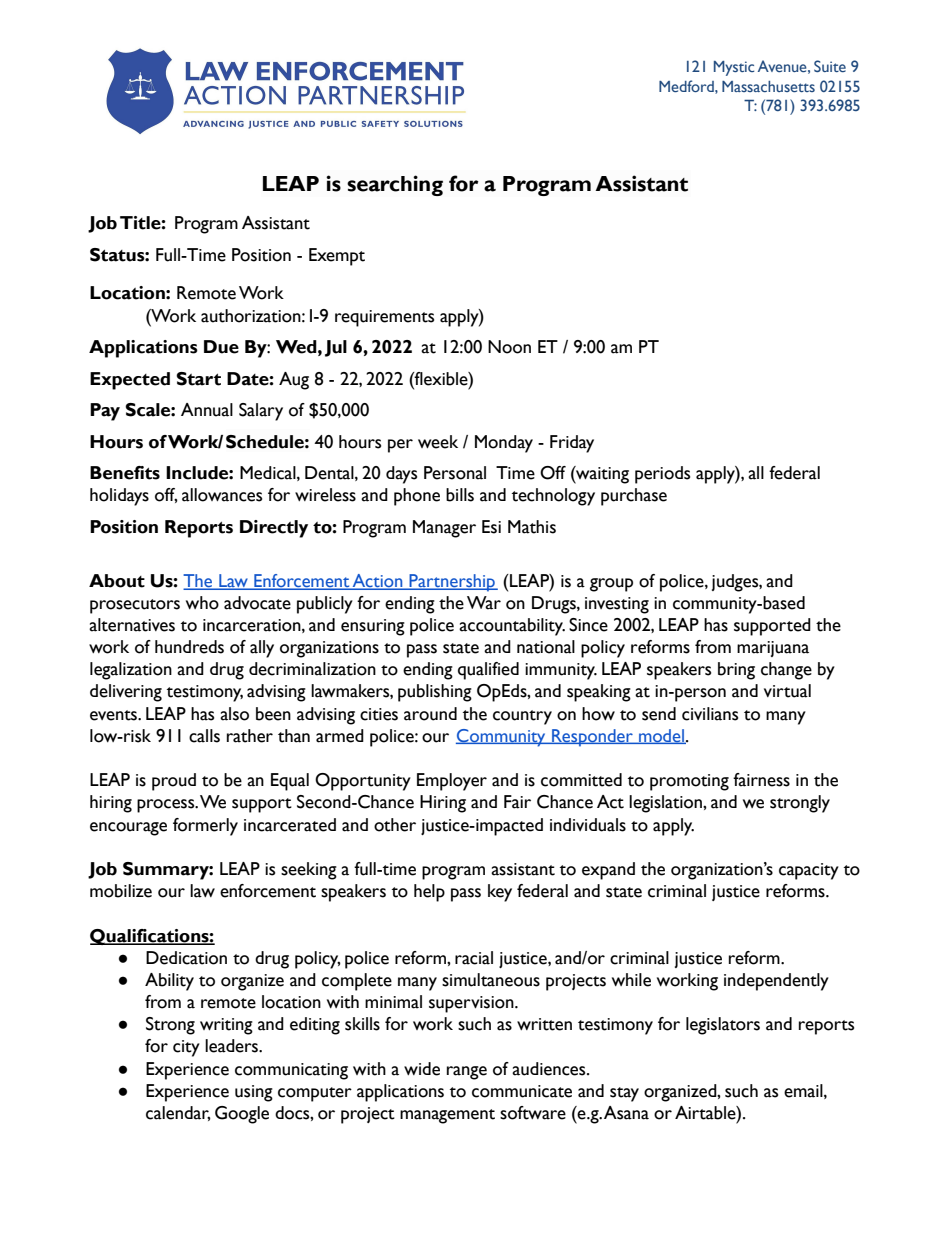 This screenshot has height=1233, width=952. Describe the element at coordinates (221, 347) in the screenshot. I see `Due` at that location.
